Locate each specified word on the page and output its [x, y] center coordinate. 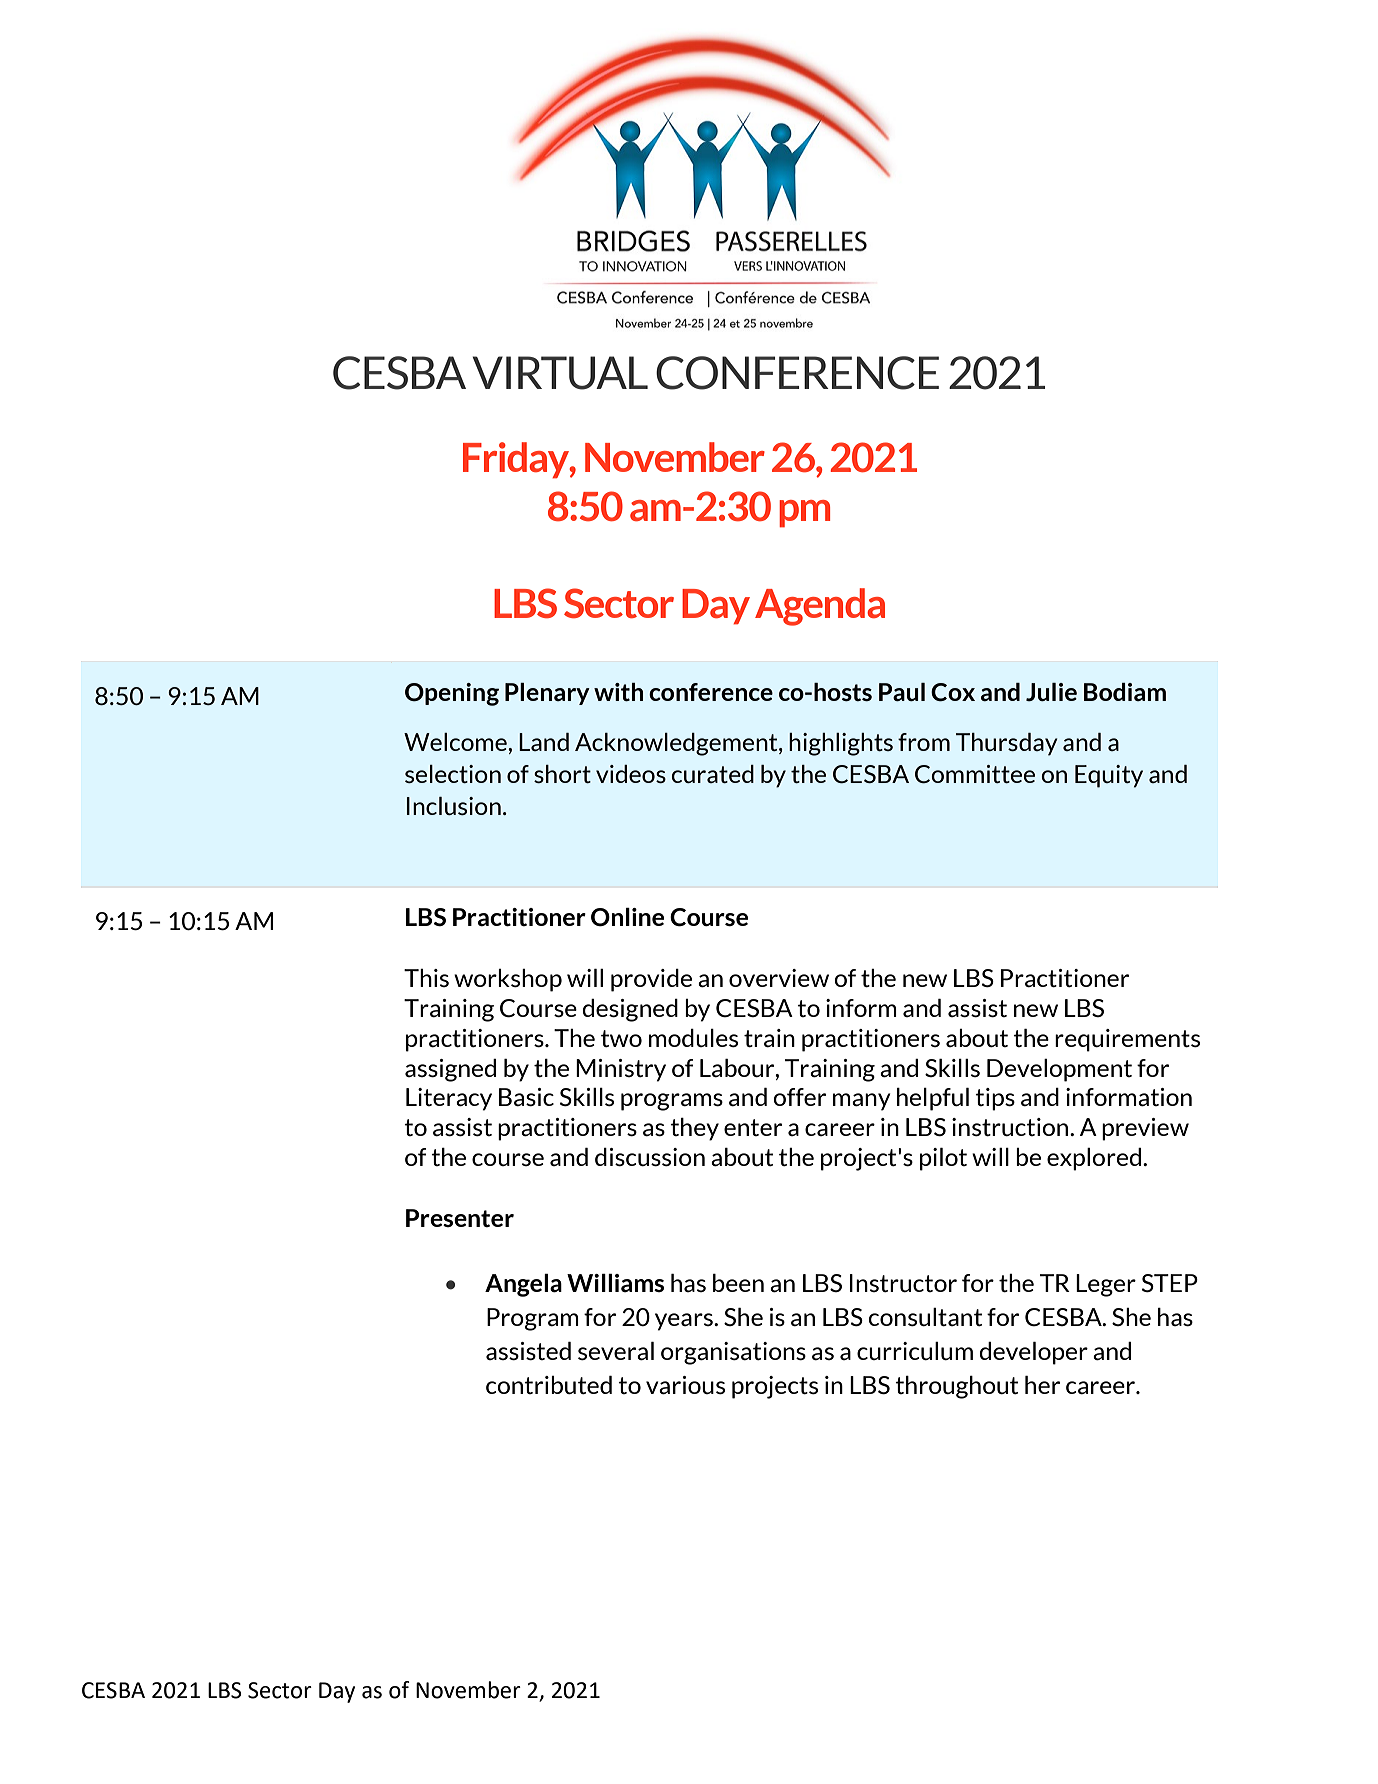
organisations [733, 1353]
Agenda [820, 607]
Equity [1109, 776]
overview [779, 978]
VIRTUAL [560, 373]
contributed [549, 1385]
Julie [1051, 692]
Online [627, 917]
